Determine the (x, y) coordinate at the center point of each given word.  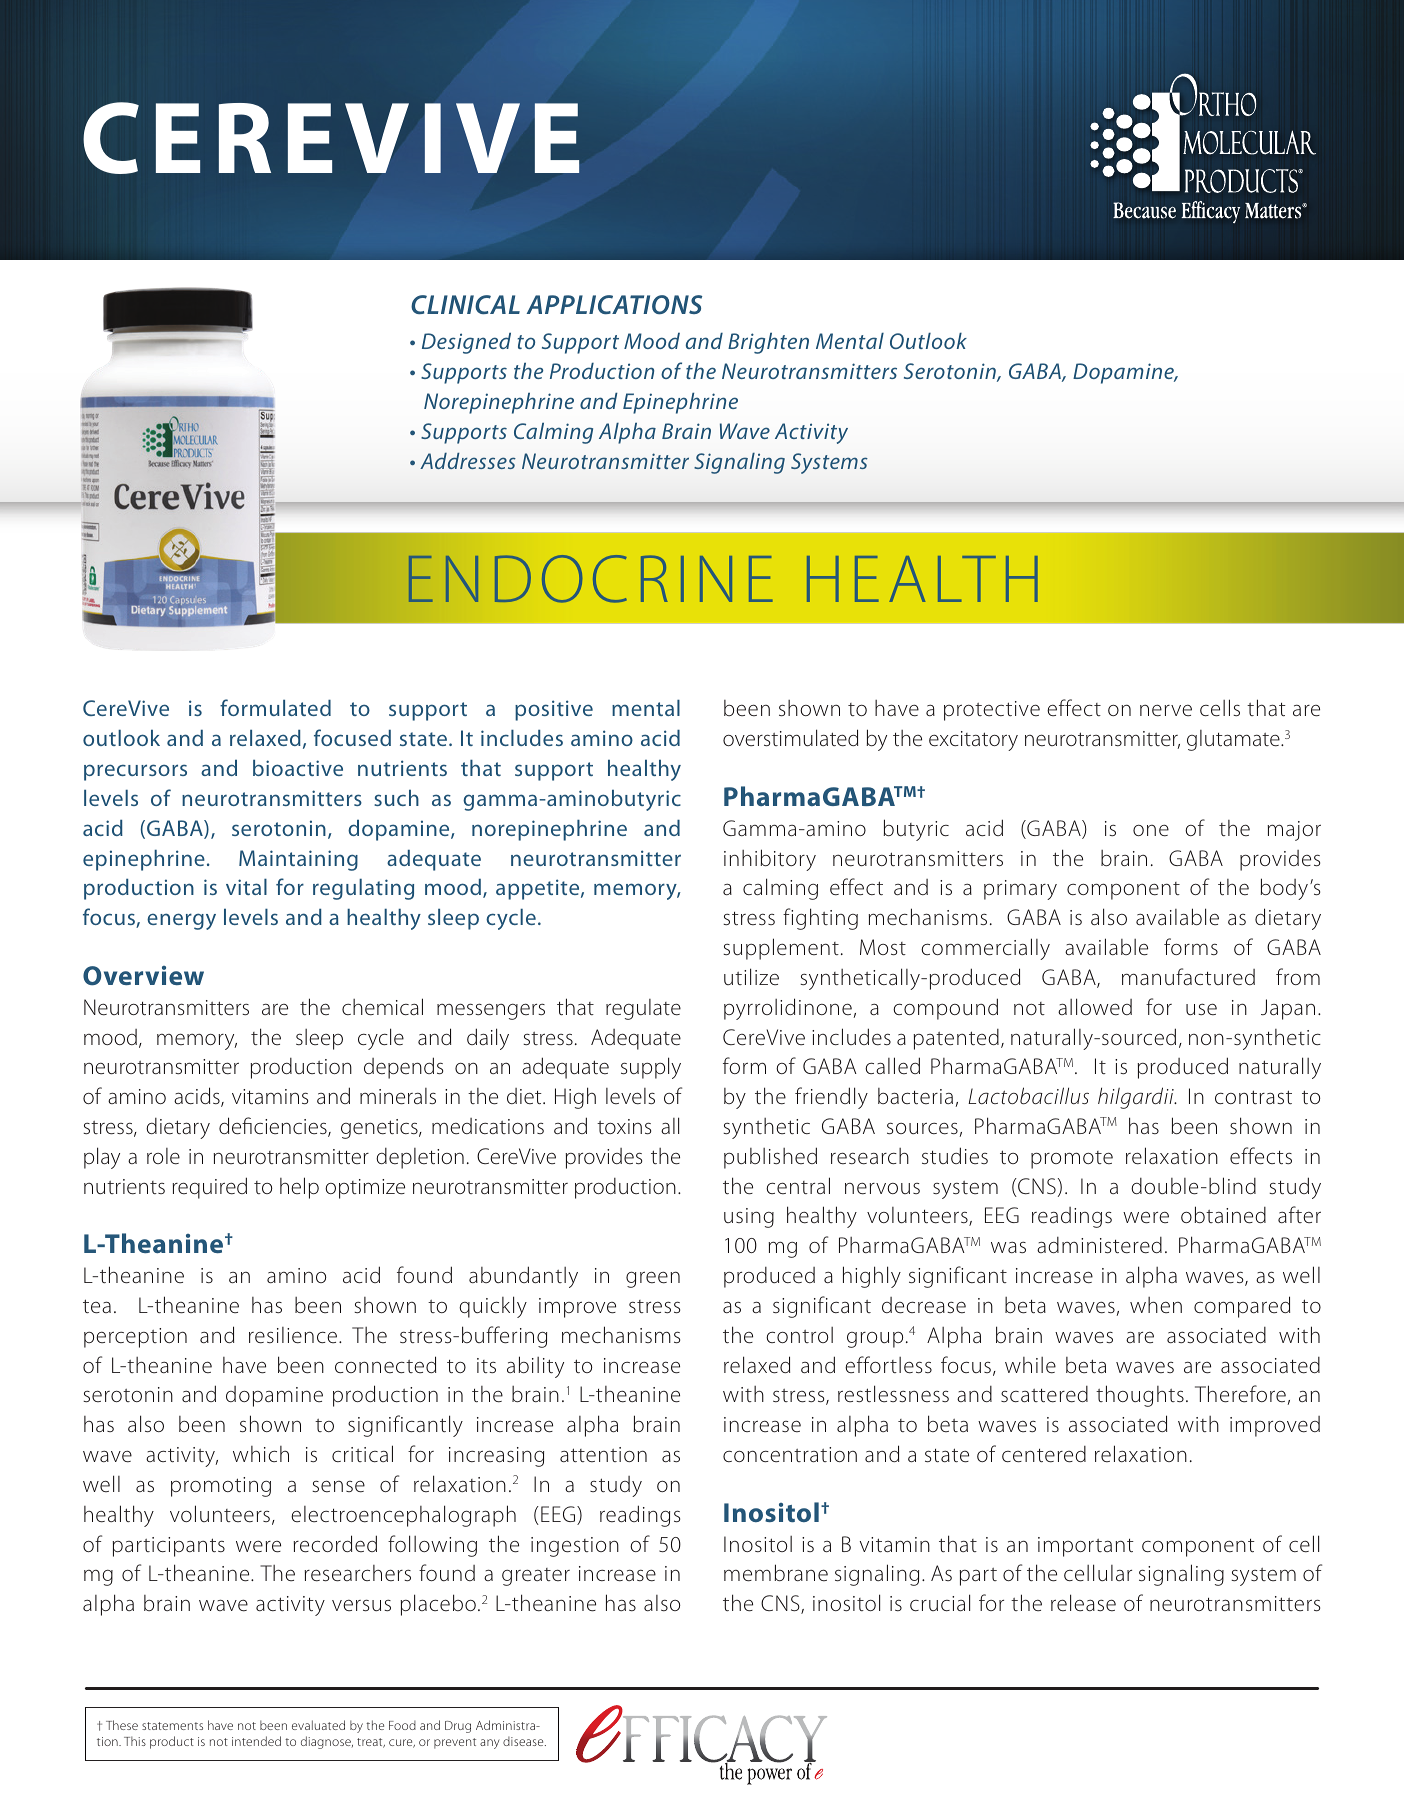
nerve (1166, 710)
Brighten (768, 343)
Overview (143, 976)
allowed (1095, 1007)
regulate (643, 1009)
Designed (466, 343)
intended (256, 1741)
